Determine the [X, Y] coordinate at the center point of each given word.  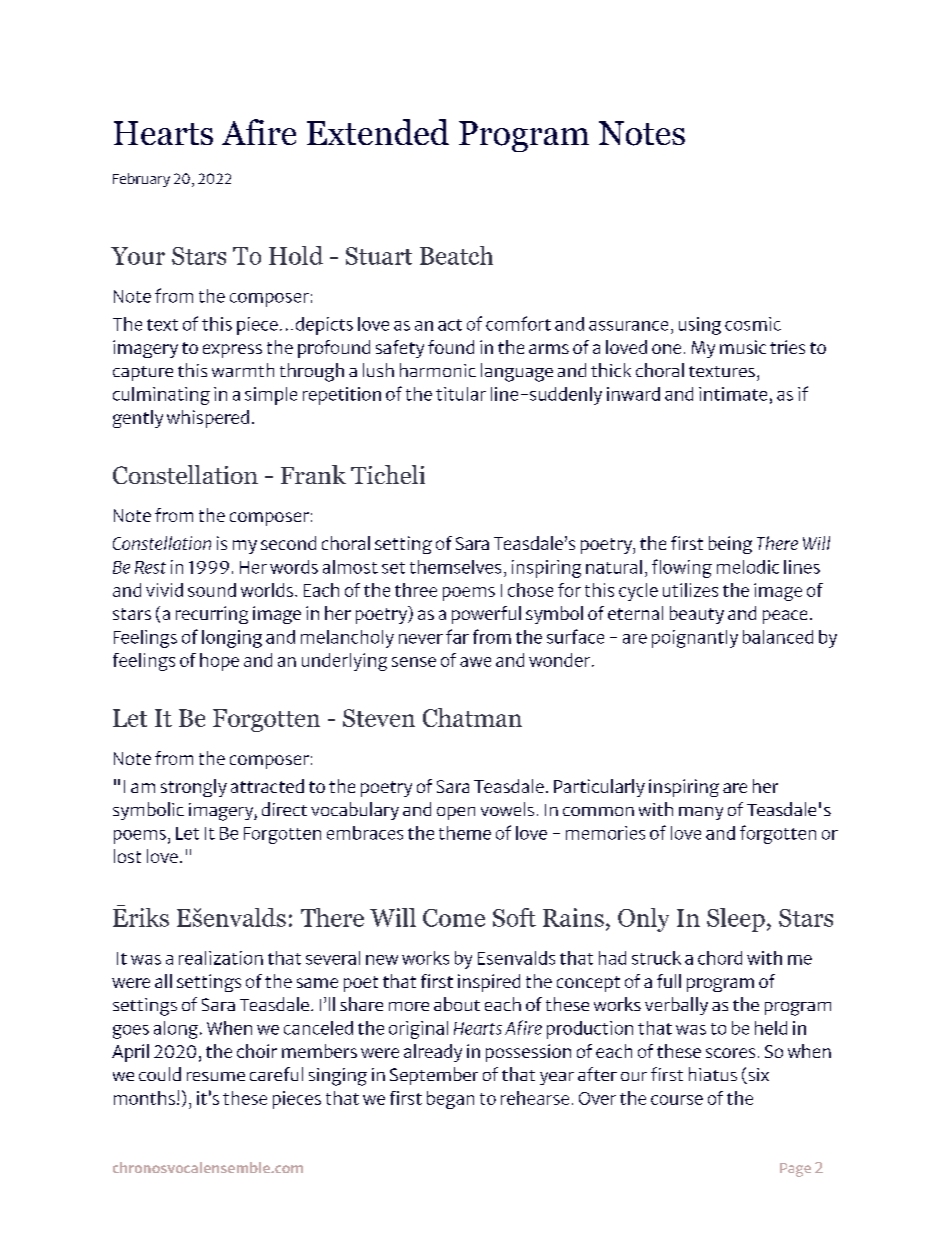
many [701, 813]
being [730, 545]
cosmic [753, 324]
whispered [208, 419]
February [141, 180]
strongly [194, 788]
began [450, 1100]
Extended [378, 132]
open [456, 813]
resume [216, 1076]
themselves [455, 567]
